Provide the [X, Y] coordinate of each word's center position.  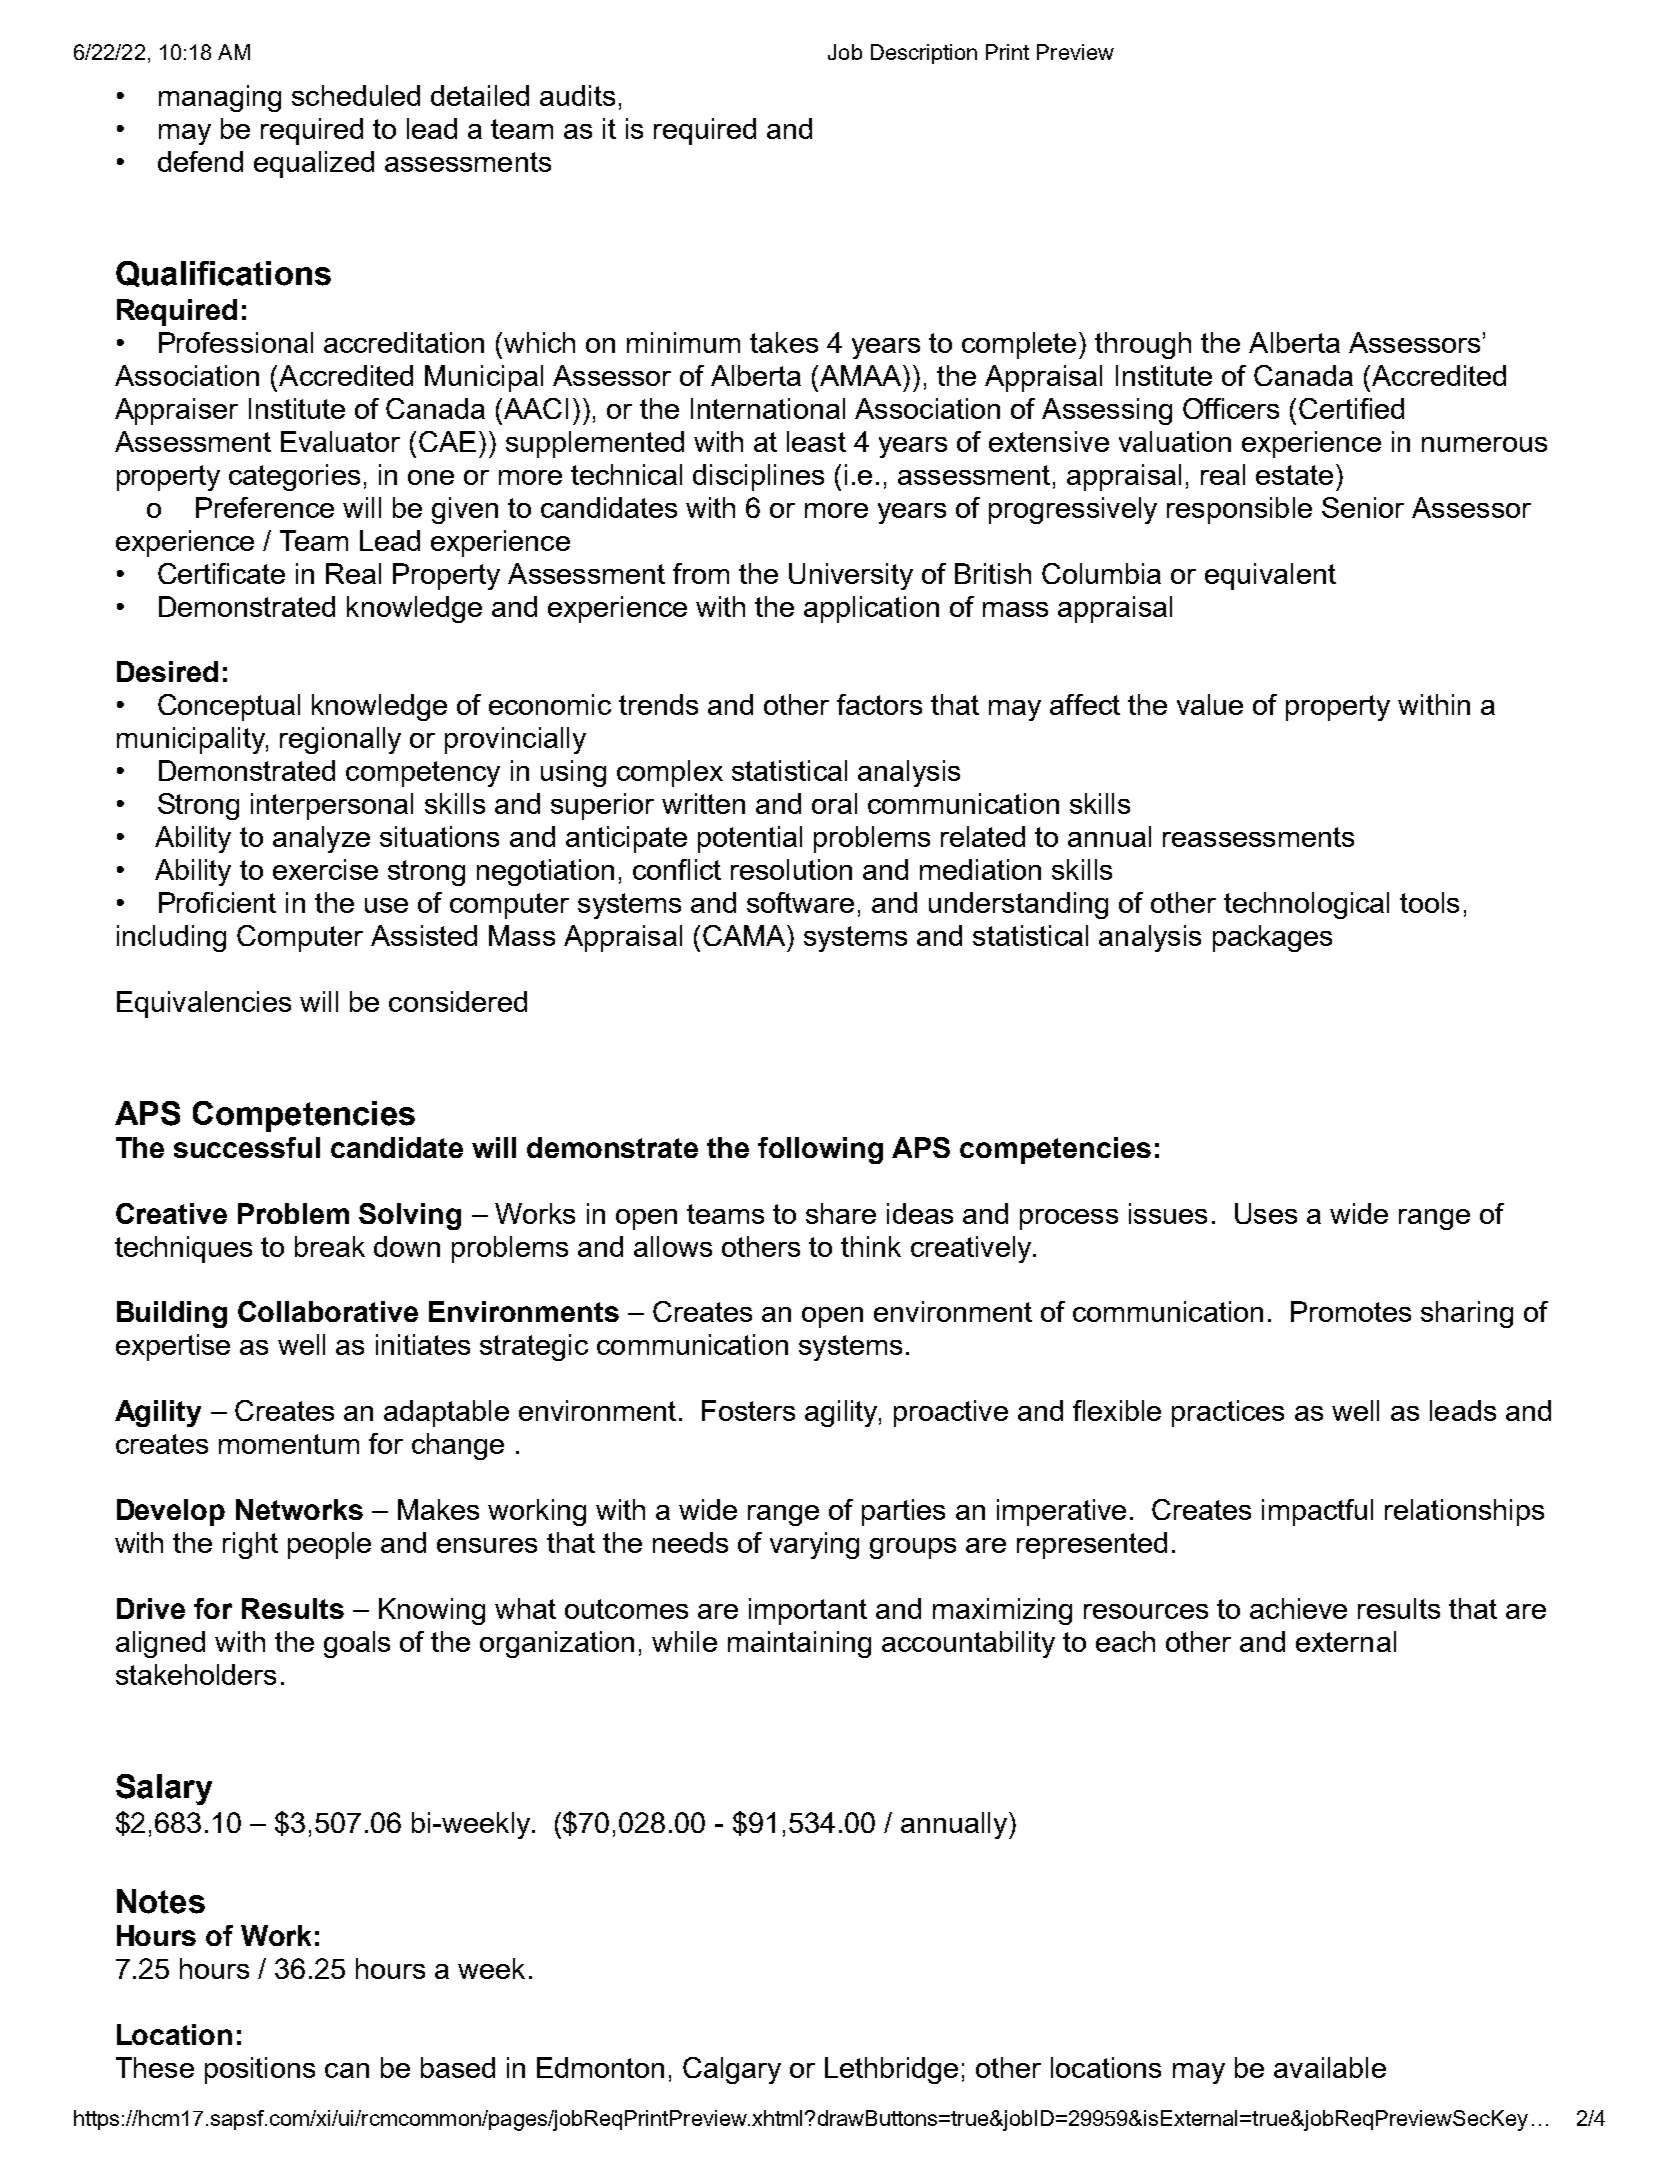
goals [357, 1644]
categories [294, 477]
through [1143, 345]
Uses [1266, 1213]
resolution [791, 869]
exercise [325, 869]
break [330, 1246]
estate [1294, 475]
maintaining [799, 1644]
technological [1306, 905]
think [871, 1246]
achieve [1298, 1608]
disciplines [758, 477]
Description [924, 54]
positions [260, 2070]
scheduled [356, 95]
